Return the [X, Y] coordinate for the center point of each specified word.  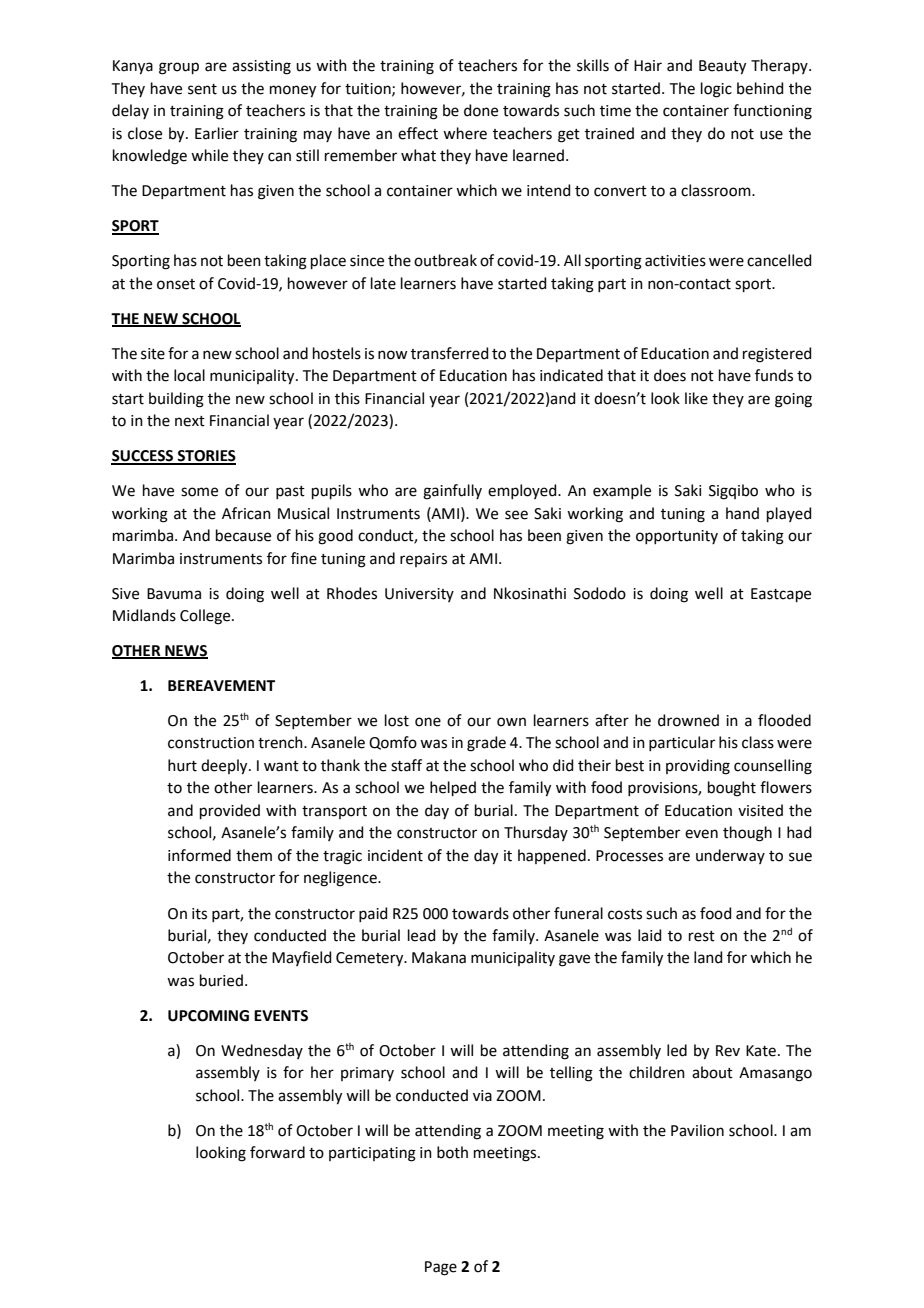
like [696, 398]
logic [716, 90]
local [189, 375]
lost [397, 720]
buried [221, 980]
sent [202, 89]
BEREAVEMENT [221, 685]
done [481, 110]
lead [422, 935]
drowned [688, 720]
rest [702, 936]
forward [277, 1152]
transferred [450, 353]
